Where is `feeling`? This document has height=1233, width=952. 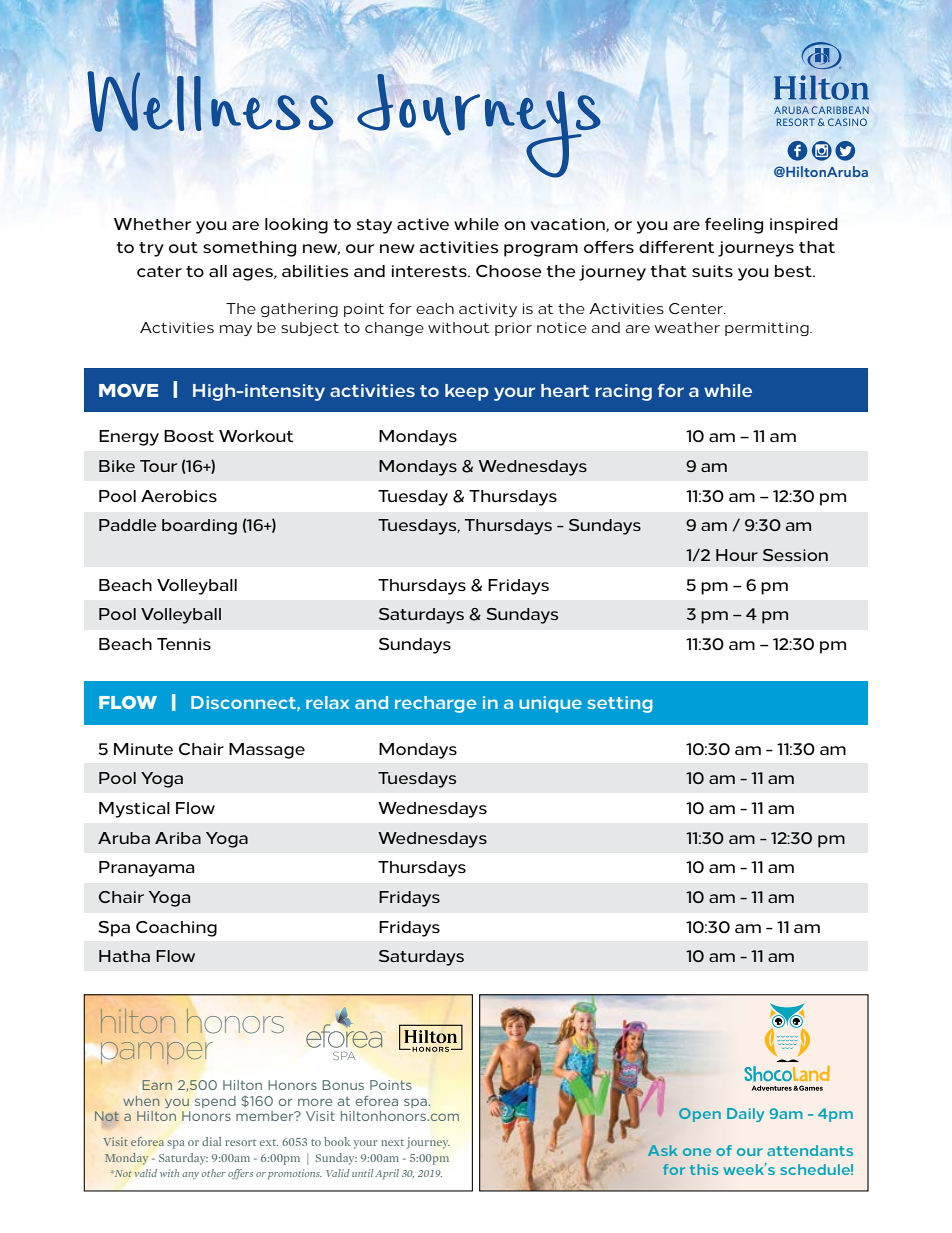 feeling is located at coordinates (734, 226).
